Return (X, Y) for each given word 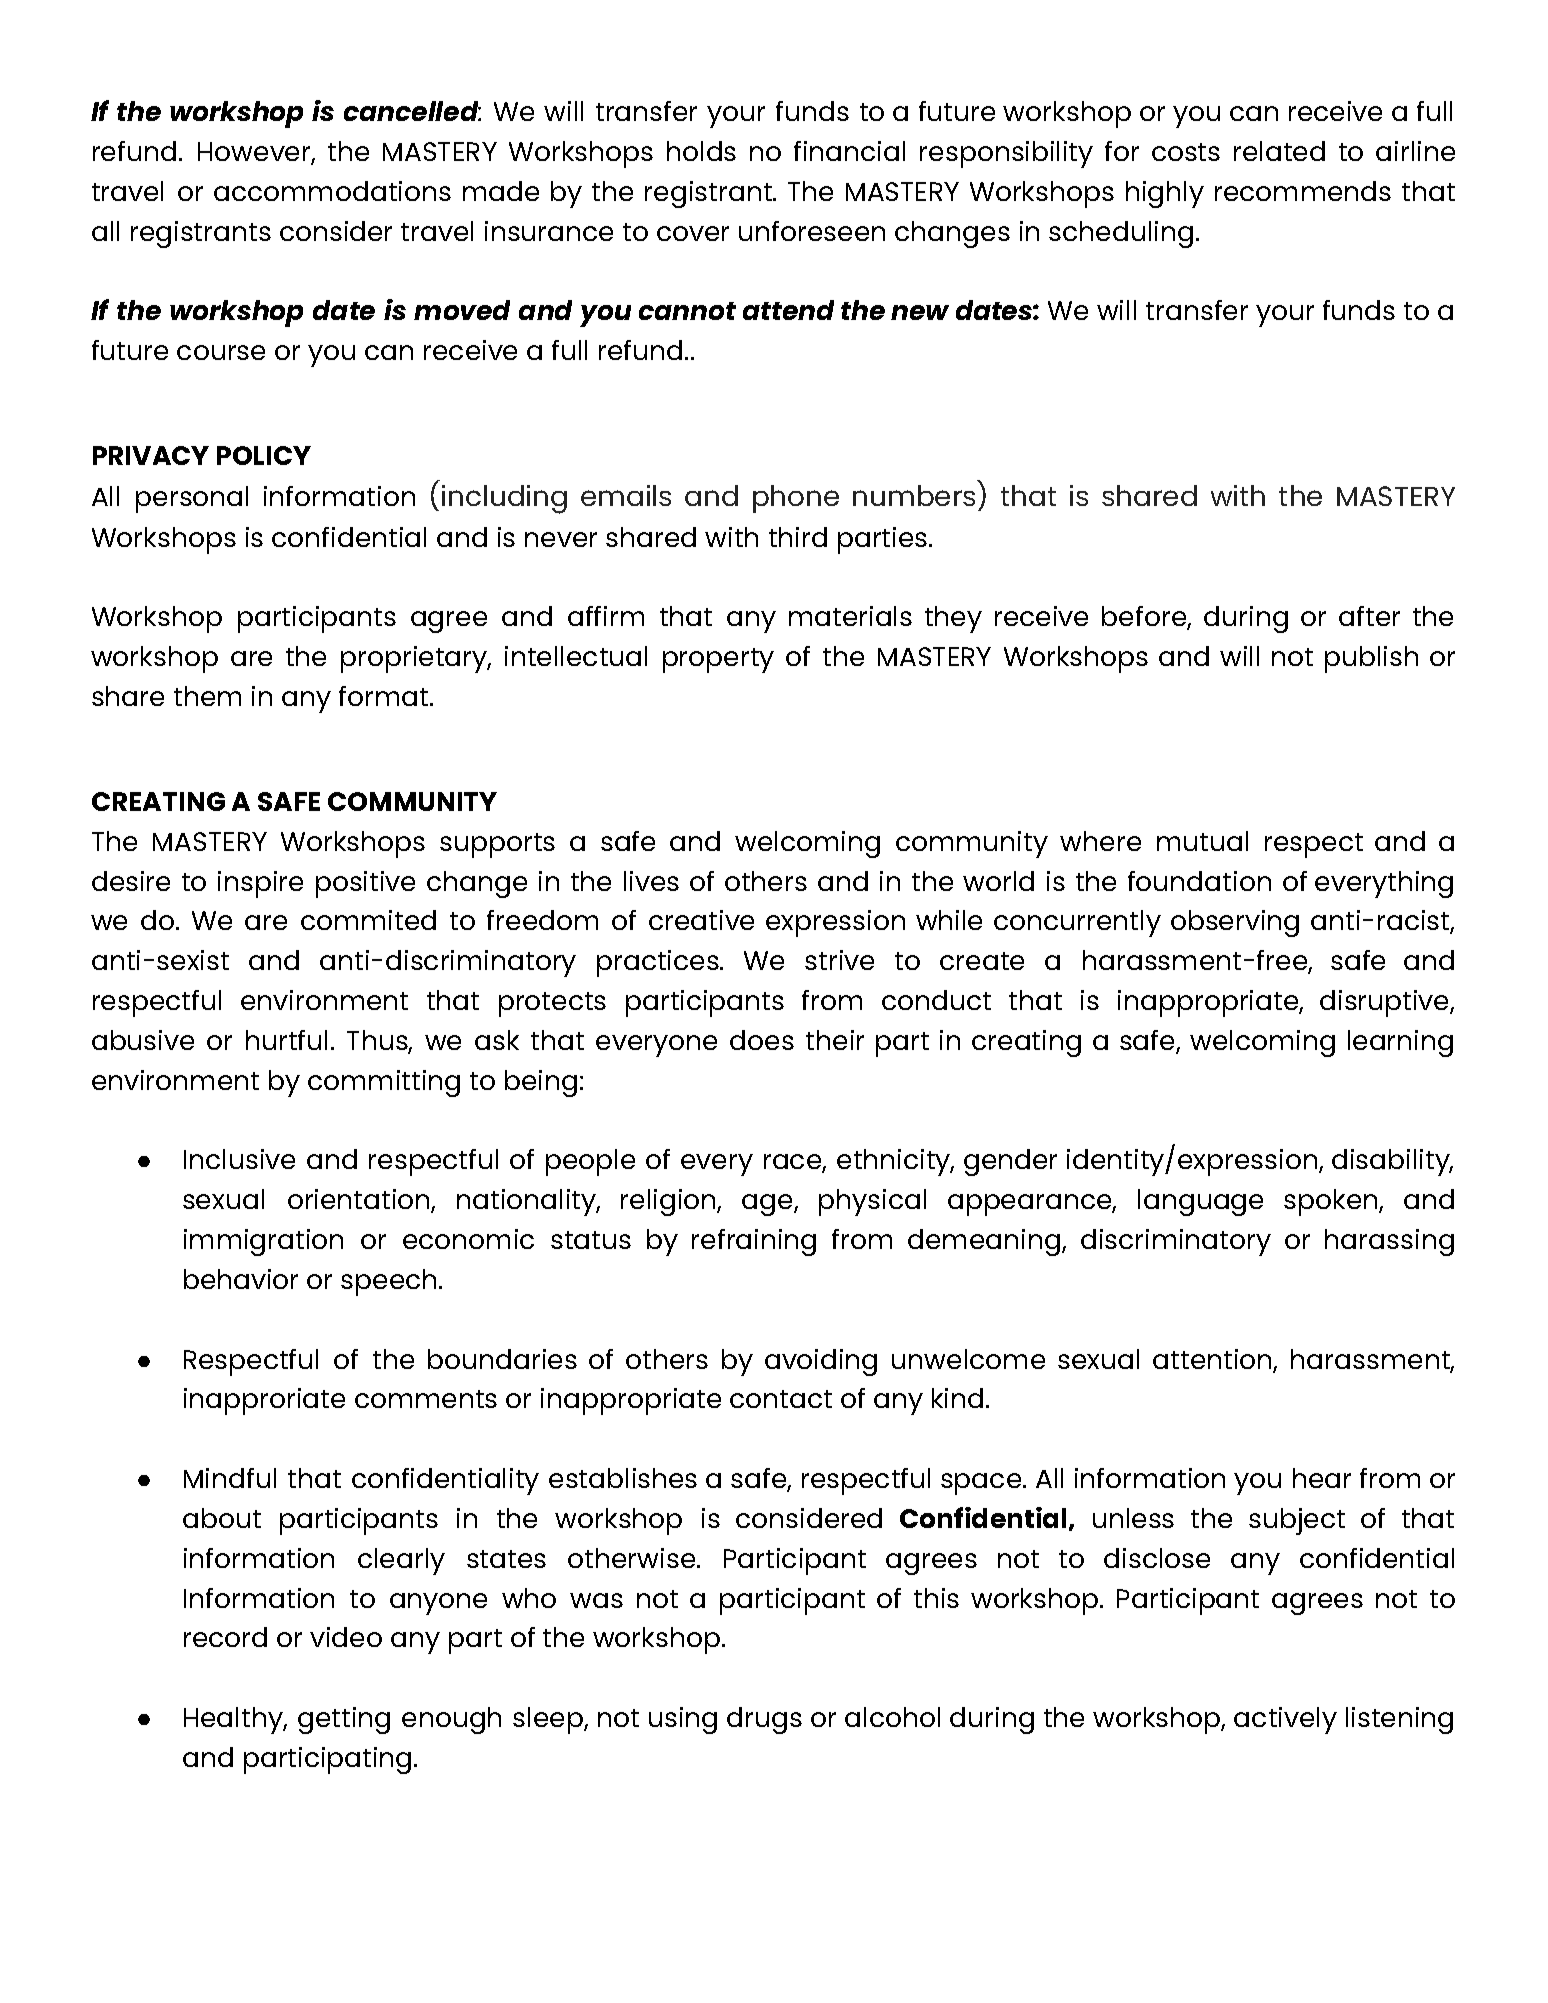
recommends (1303, 191)
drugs (764, 1720)
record (225, 1637)
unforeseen (812, 231)
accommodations (332, 191)
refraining (754, 1242)
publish (1371, 659)
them (207, 696)
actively (1285, 1720)
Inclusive (239, 1159)
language (1200, 1202)
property (718, 660)
